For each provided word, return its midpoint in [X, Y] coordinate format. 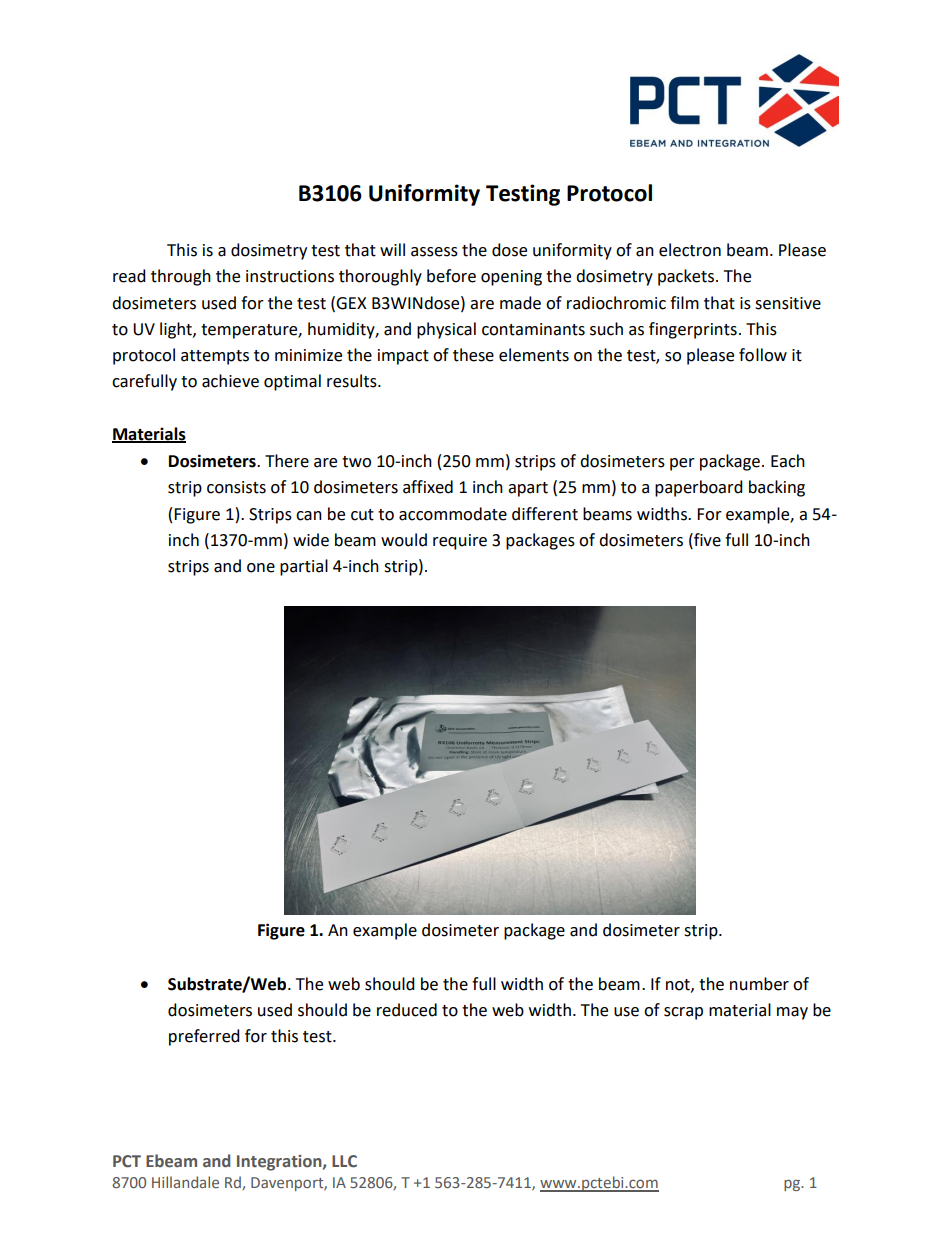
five [706, 540]
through [181, 277]
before [451, 276]
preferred [204, 1037]
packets [687, 277]
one [261, 568]
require [460, 542]
